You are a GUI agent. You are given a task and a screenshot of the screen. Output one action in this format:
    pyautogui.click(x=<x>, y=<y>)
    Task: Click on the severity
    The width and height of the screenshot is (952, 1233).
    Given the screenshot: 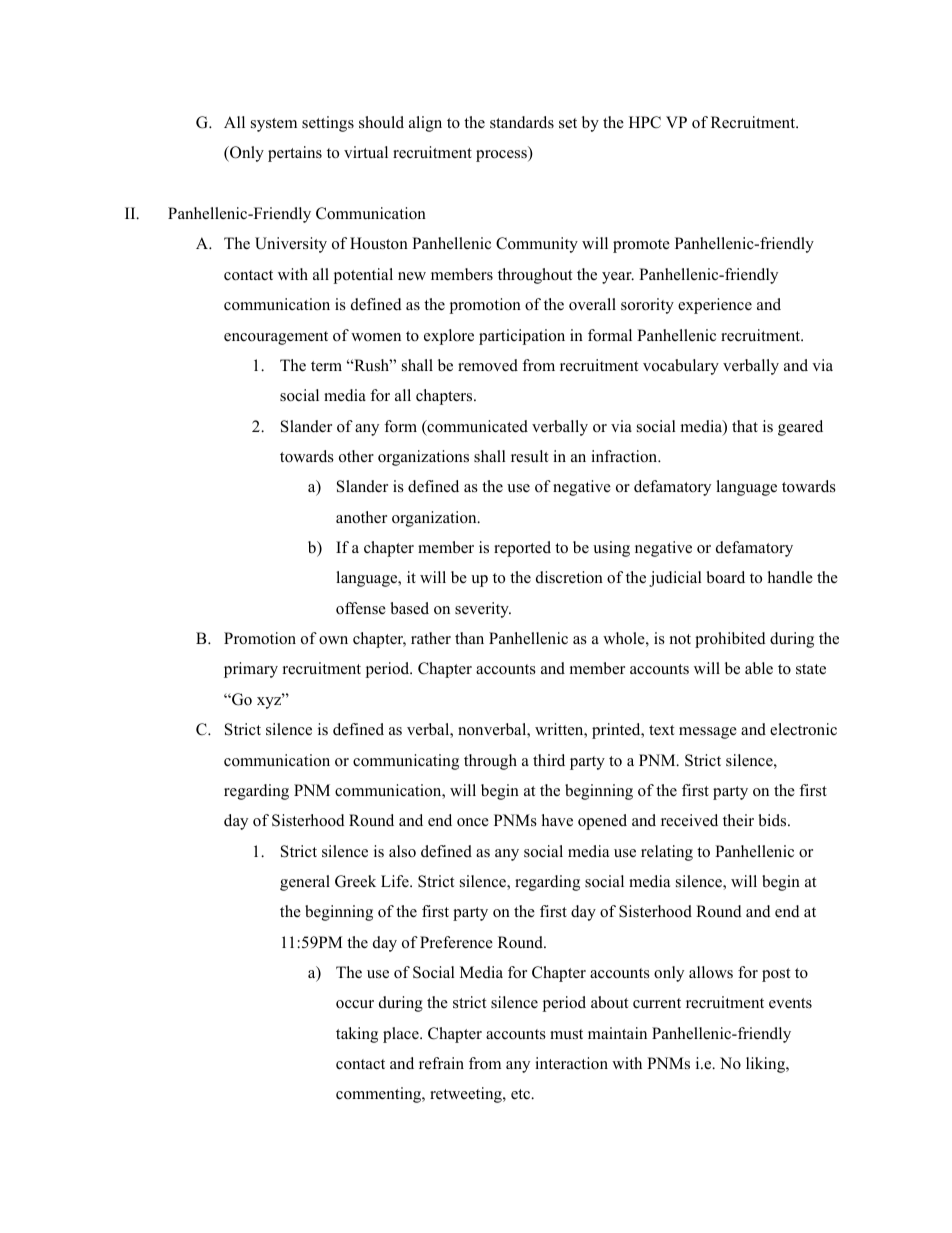 What is the action you would take?
    pyautogui.click(x=483, y=610)
